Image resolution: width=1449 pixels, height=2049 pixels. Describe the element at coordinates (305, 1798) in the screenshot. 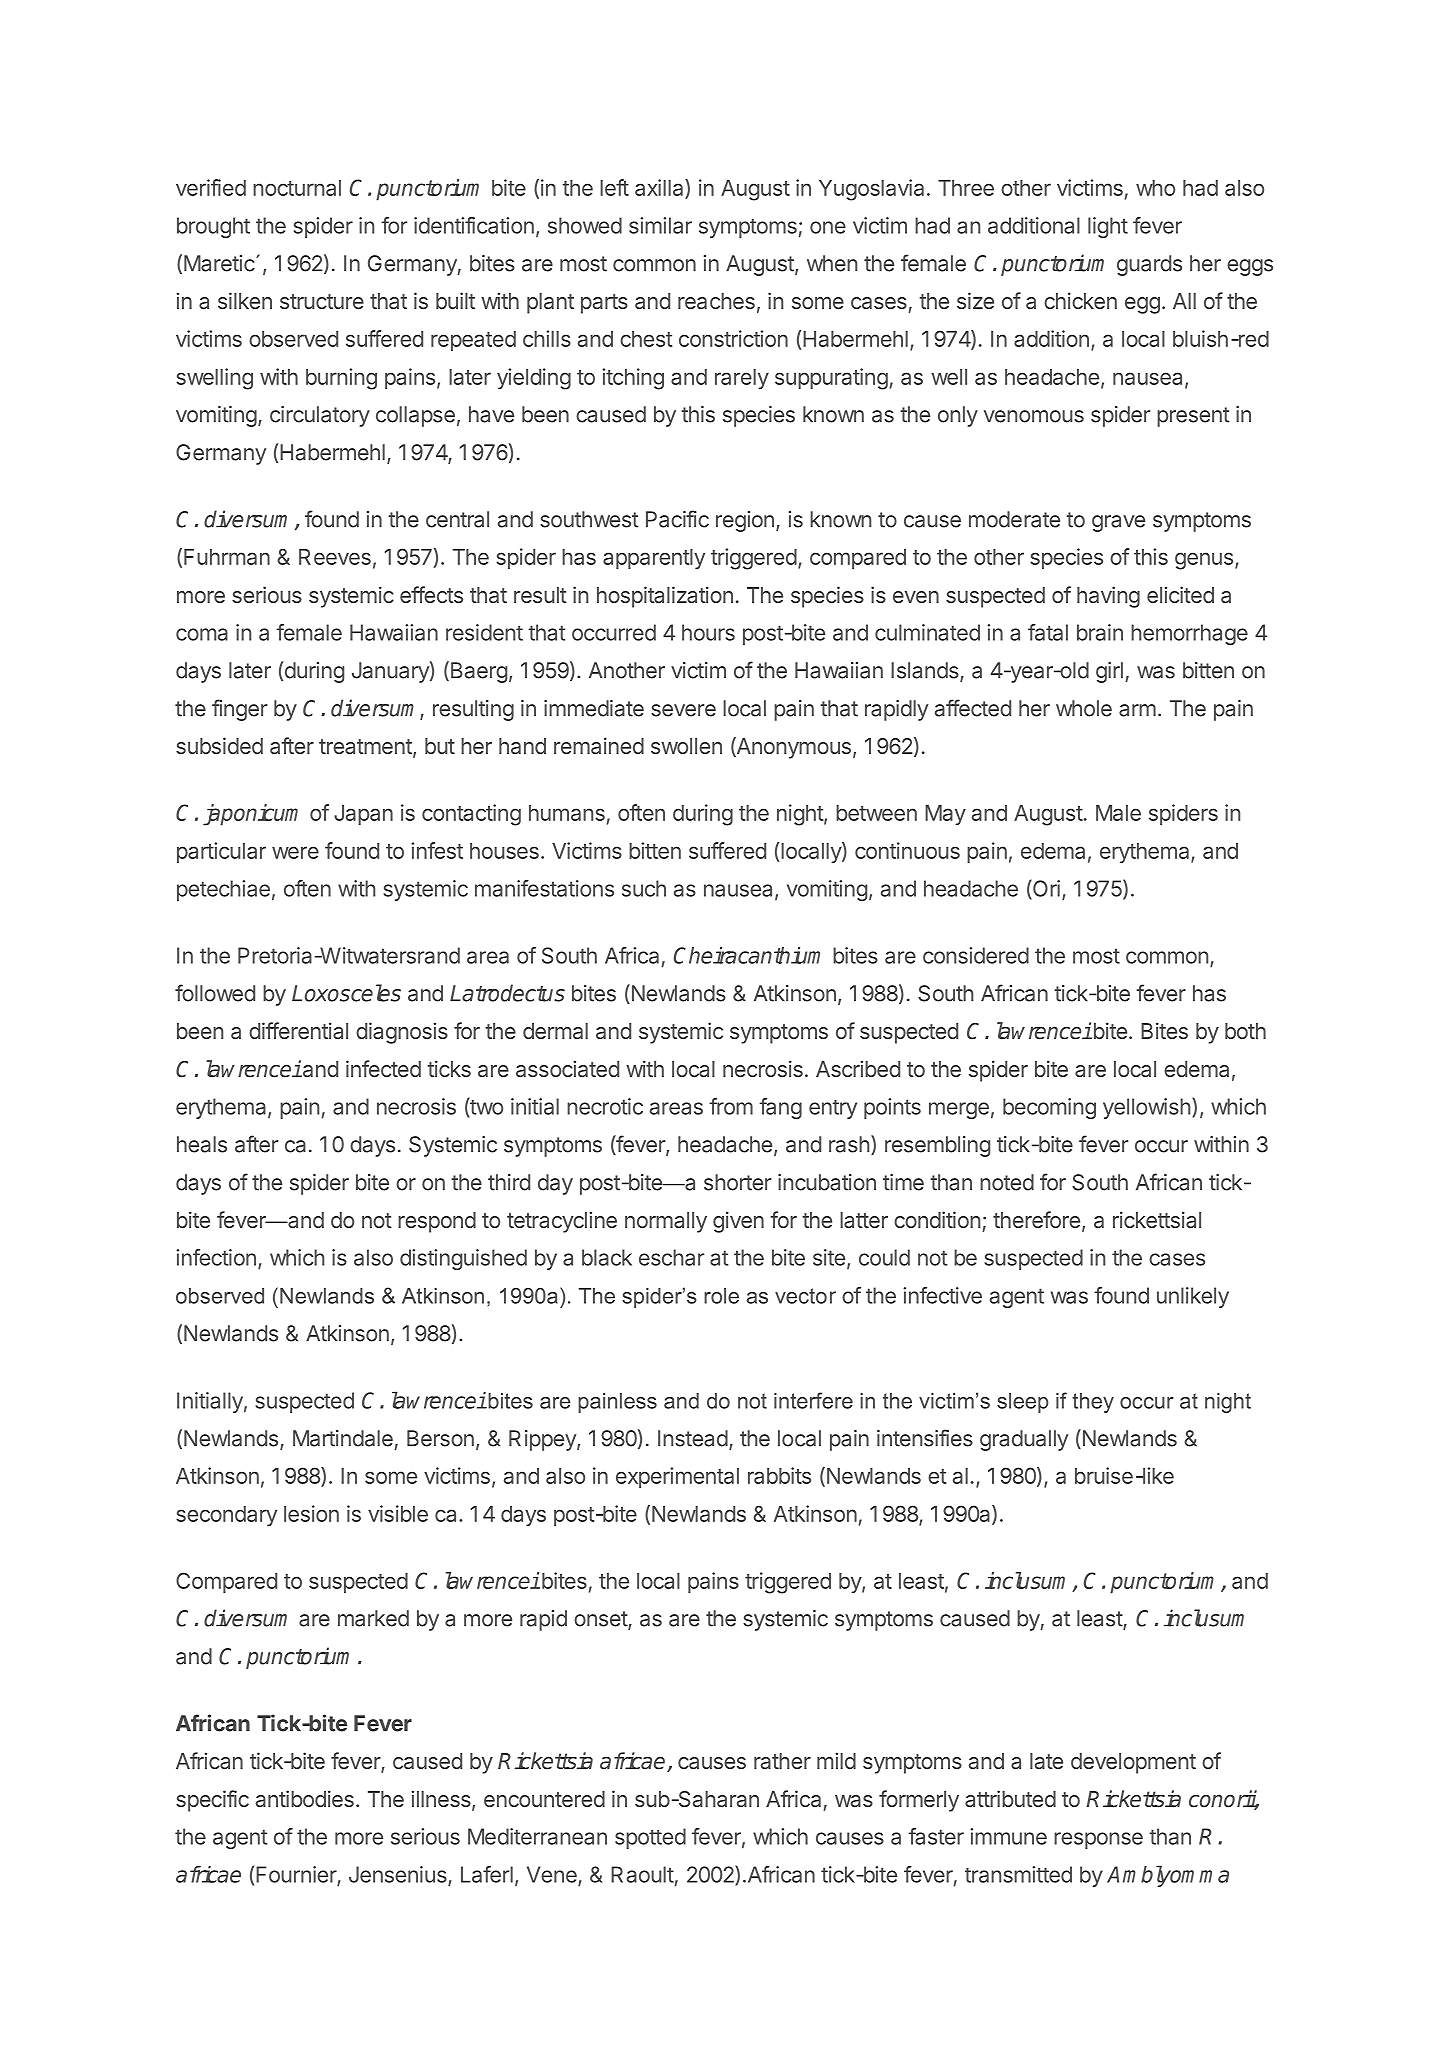

I see `antibodies` at that location.
